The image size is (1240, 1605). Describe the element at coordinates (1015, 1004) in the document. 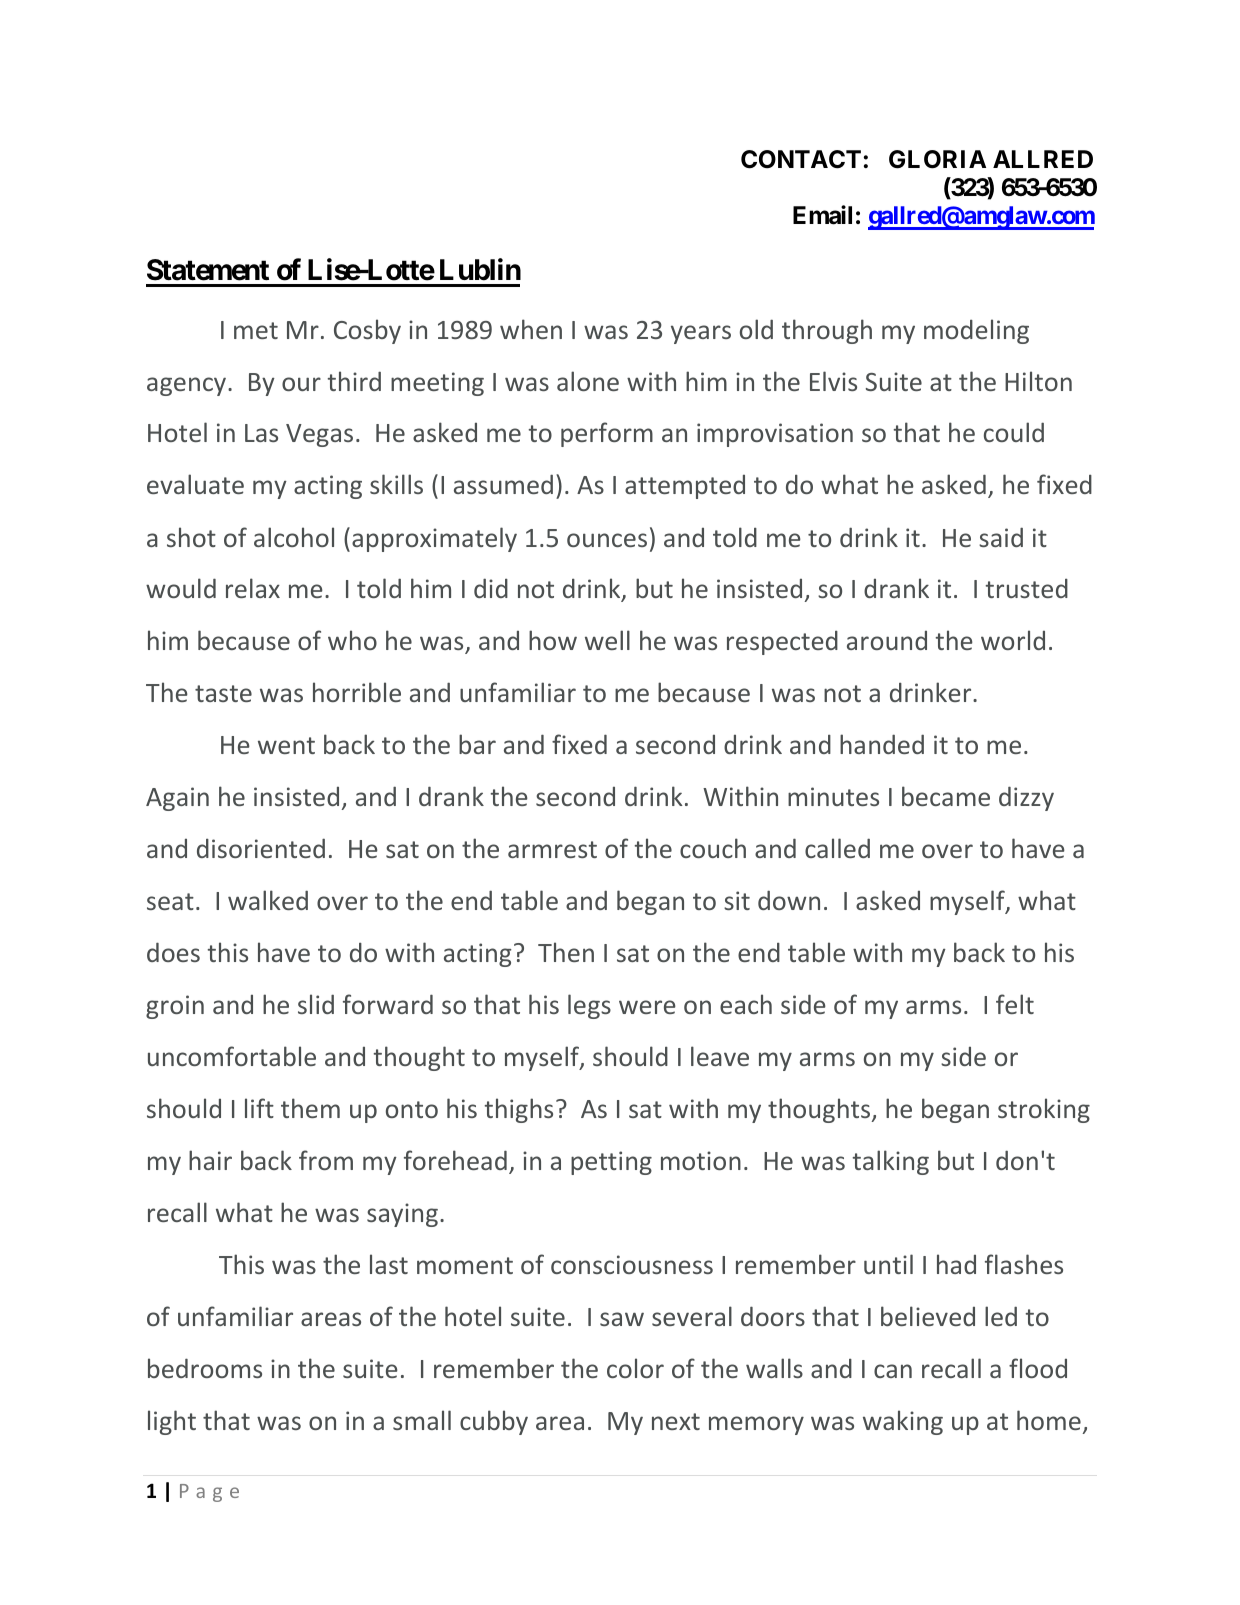

I see `felt` at that location.
